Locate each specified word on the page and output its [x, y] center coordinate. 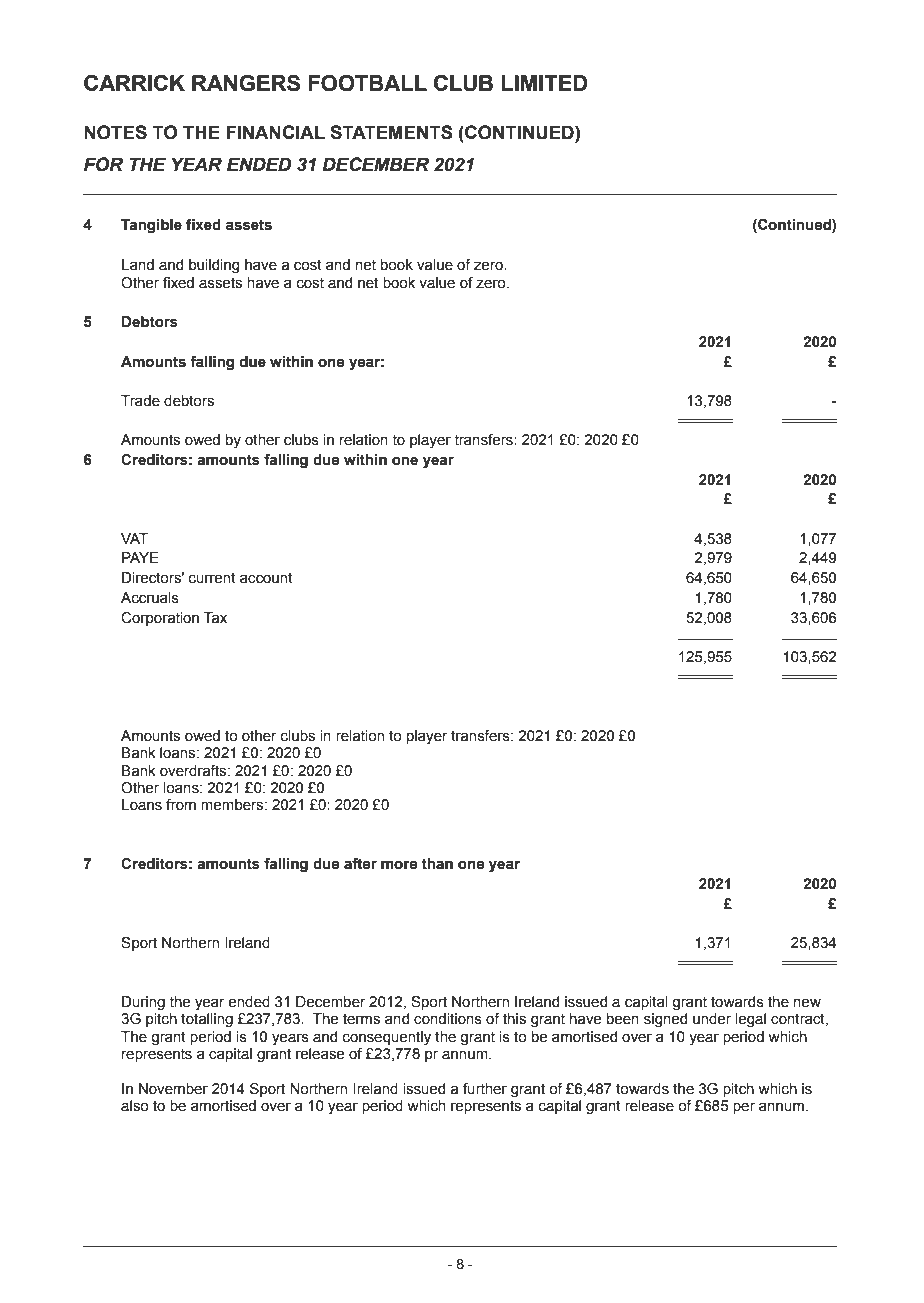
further [485, 1089]
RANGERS [246, 83]
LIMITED [545, 83]
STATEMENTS [391, 132]
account [266, 578]
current [212, 578]
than [437, 864]
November [173, 1089]
